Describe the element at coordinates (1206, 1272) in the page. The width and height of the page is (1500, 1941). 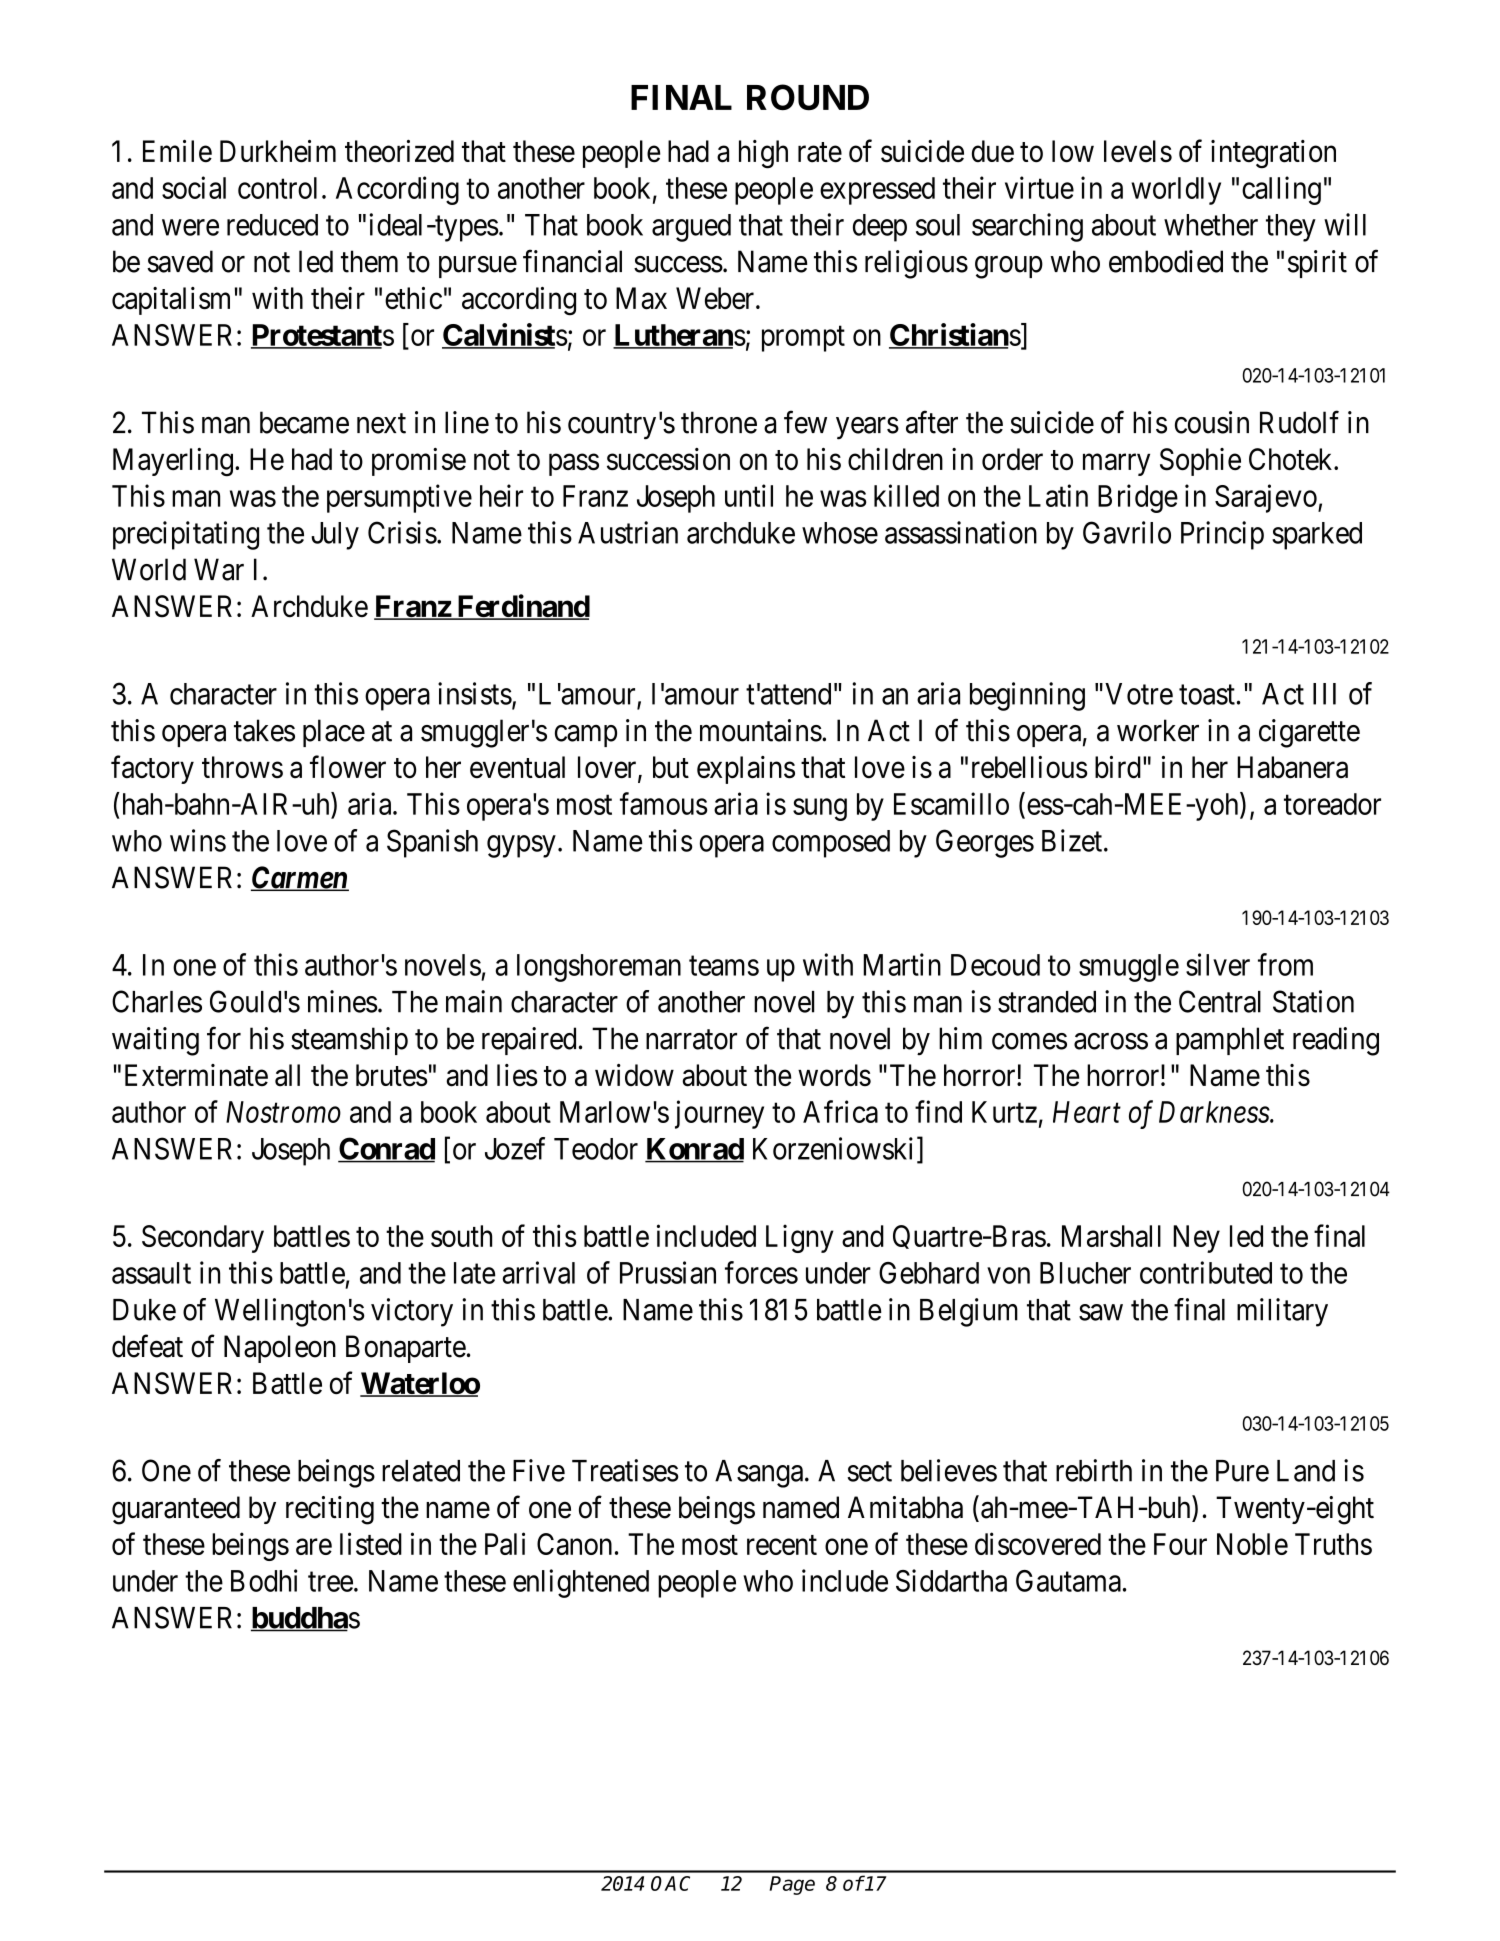
I see `contributed` at that location.
